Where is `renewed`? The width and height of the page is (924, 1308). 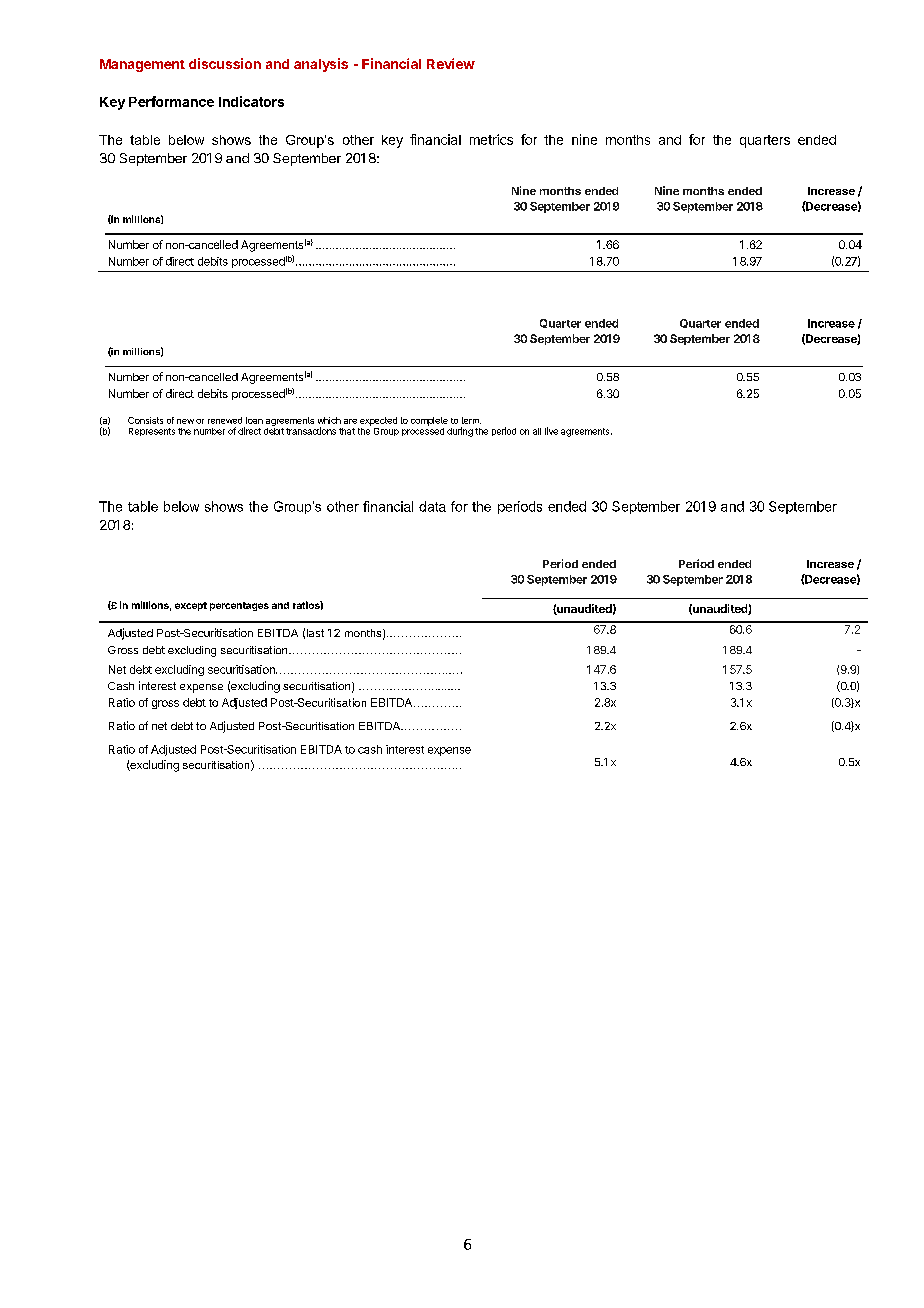 renewed is located at coordinates (225, 420).
